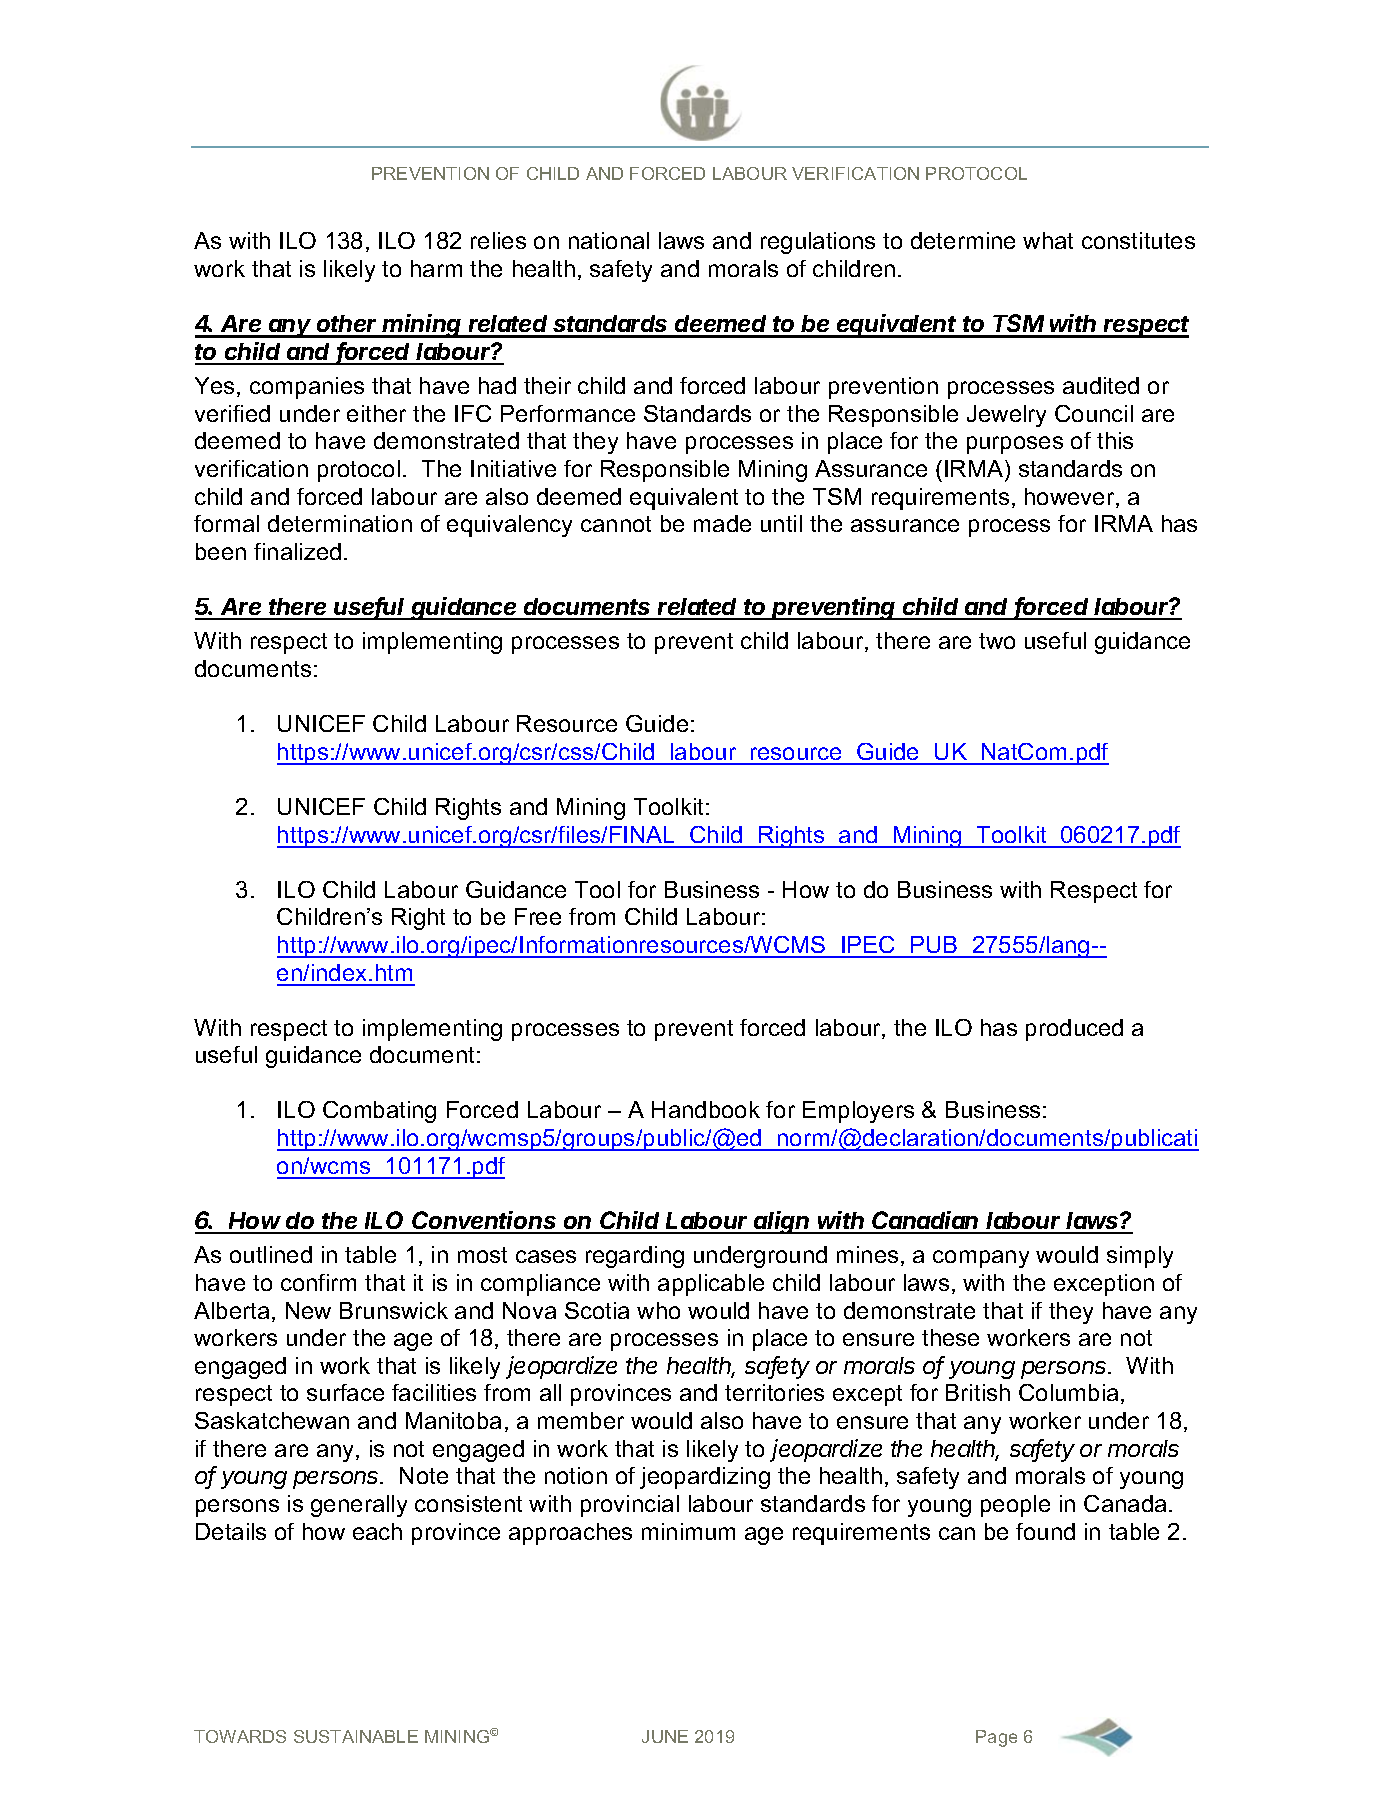 The height and width of the document is (1812, 1400). What do you see at coordinates (706, 1109) in the document?
I see `Handbook` at bounding box center [706, 1109].
